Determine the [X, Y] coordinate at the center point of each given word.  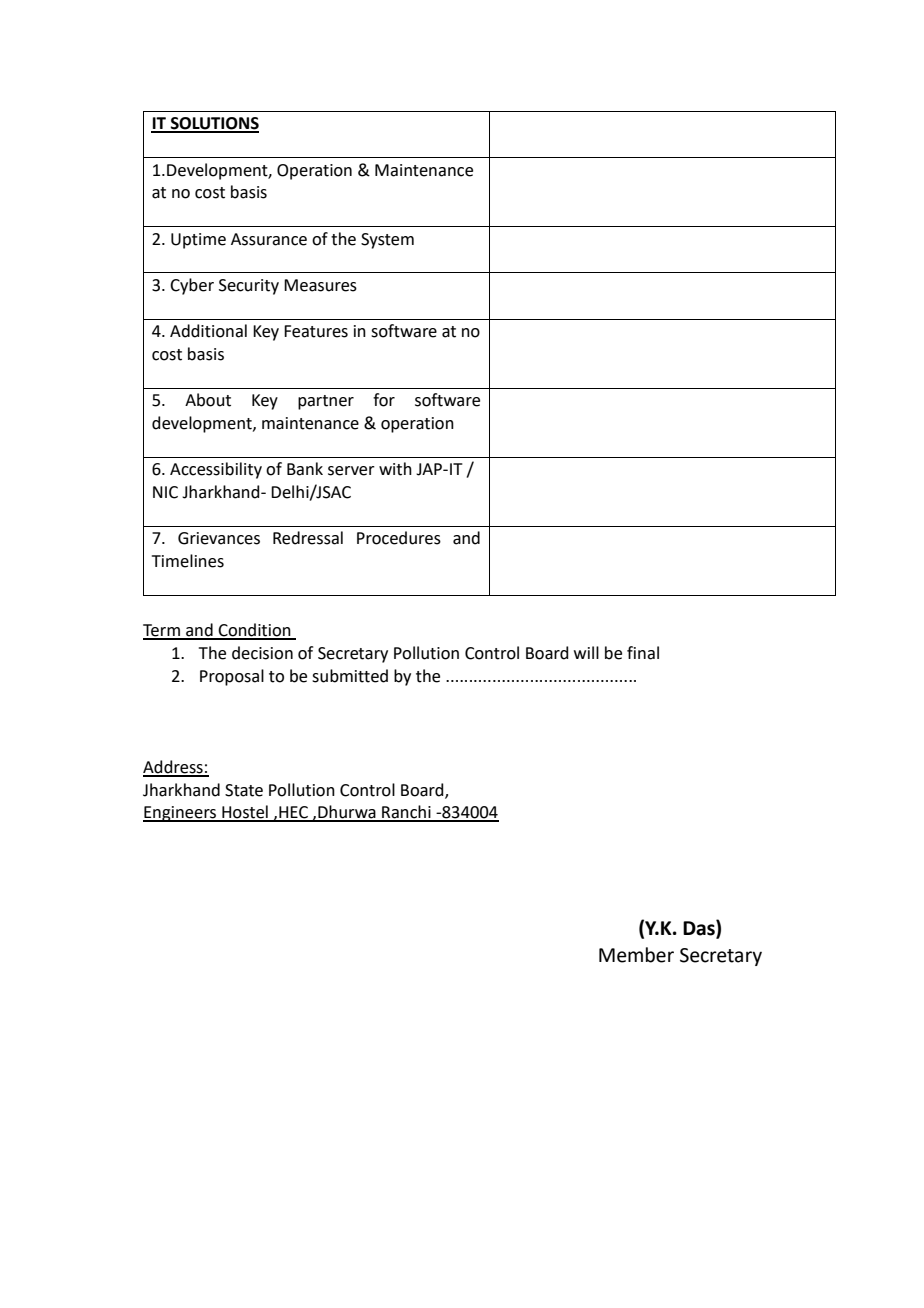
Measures [320, 285]
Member [636, 955]
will [586, 652]
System [387, 241]
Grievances [219, 538]
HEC [293, 813]
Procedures [399, 538]
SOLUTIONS [214, 124]
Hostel [245, 813]
